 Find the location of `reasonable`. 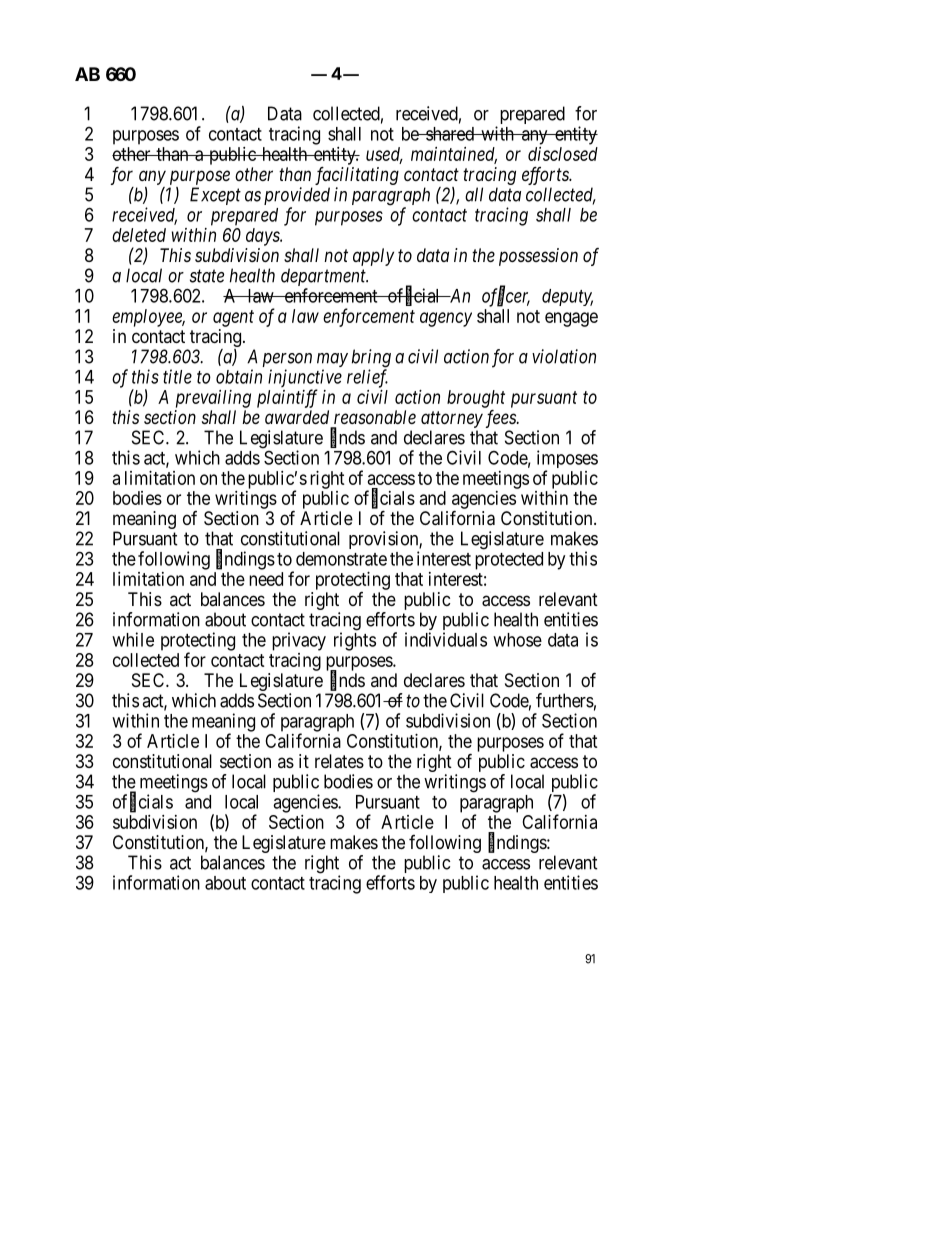

reasonable is located at coordinates (375, 417).
